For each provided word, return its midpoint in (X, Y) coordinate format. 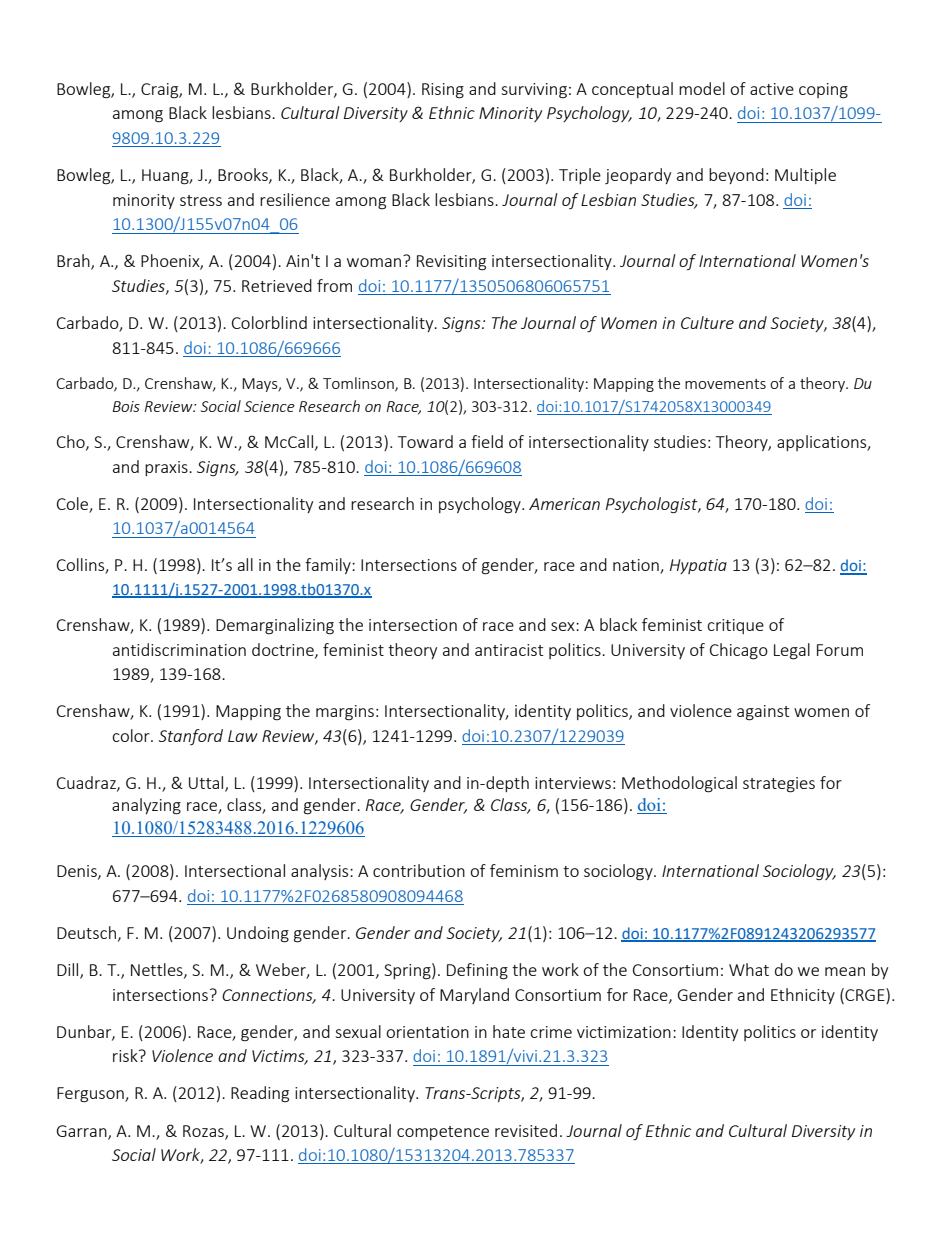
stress (201, 200)
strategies (779, 785)
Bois (126, 406)
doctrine (284, 650)
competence (443, 1133)
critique (735, 626)
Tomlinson (359, 384)
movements (725, 384)
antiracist (509, 650)
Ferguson (91, 1095)
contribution (419, 870)
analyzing (146, 806)
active (772, 89)
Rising (443, 91)
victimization (624, 1032)
